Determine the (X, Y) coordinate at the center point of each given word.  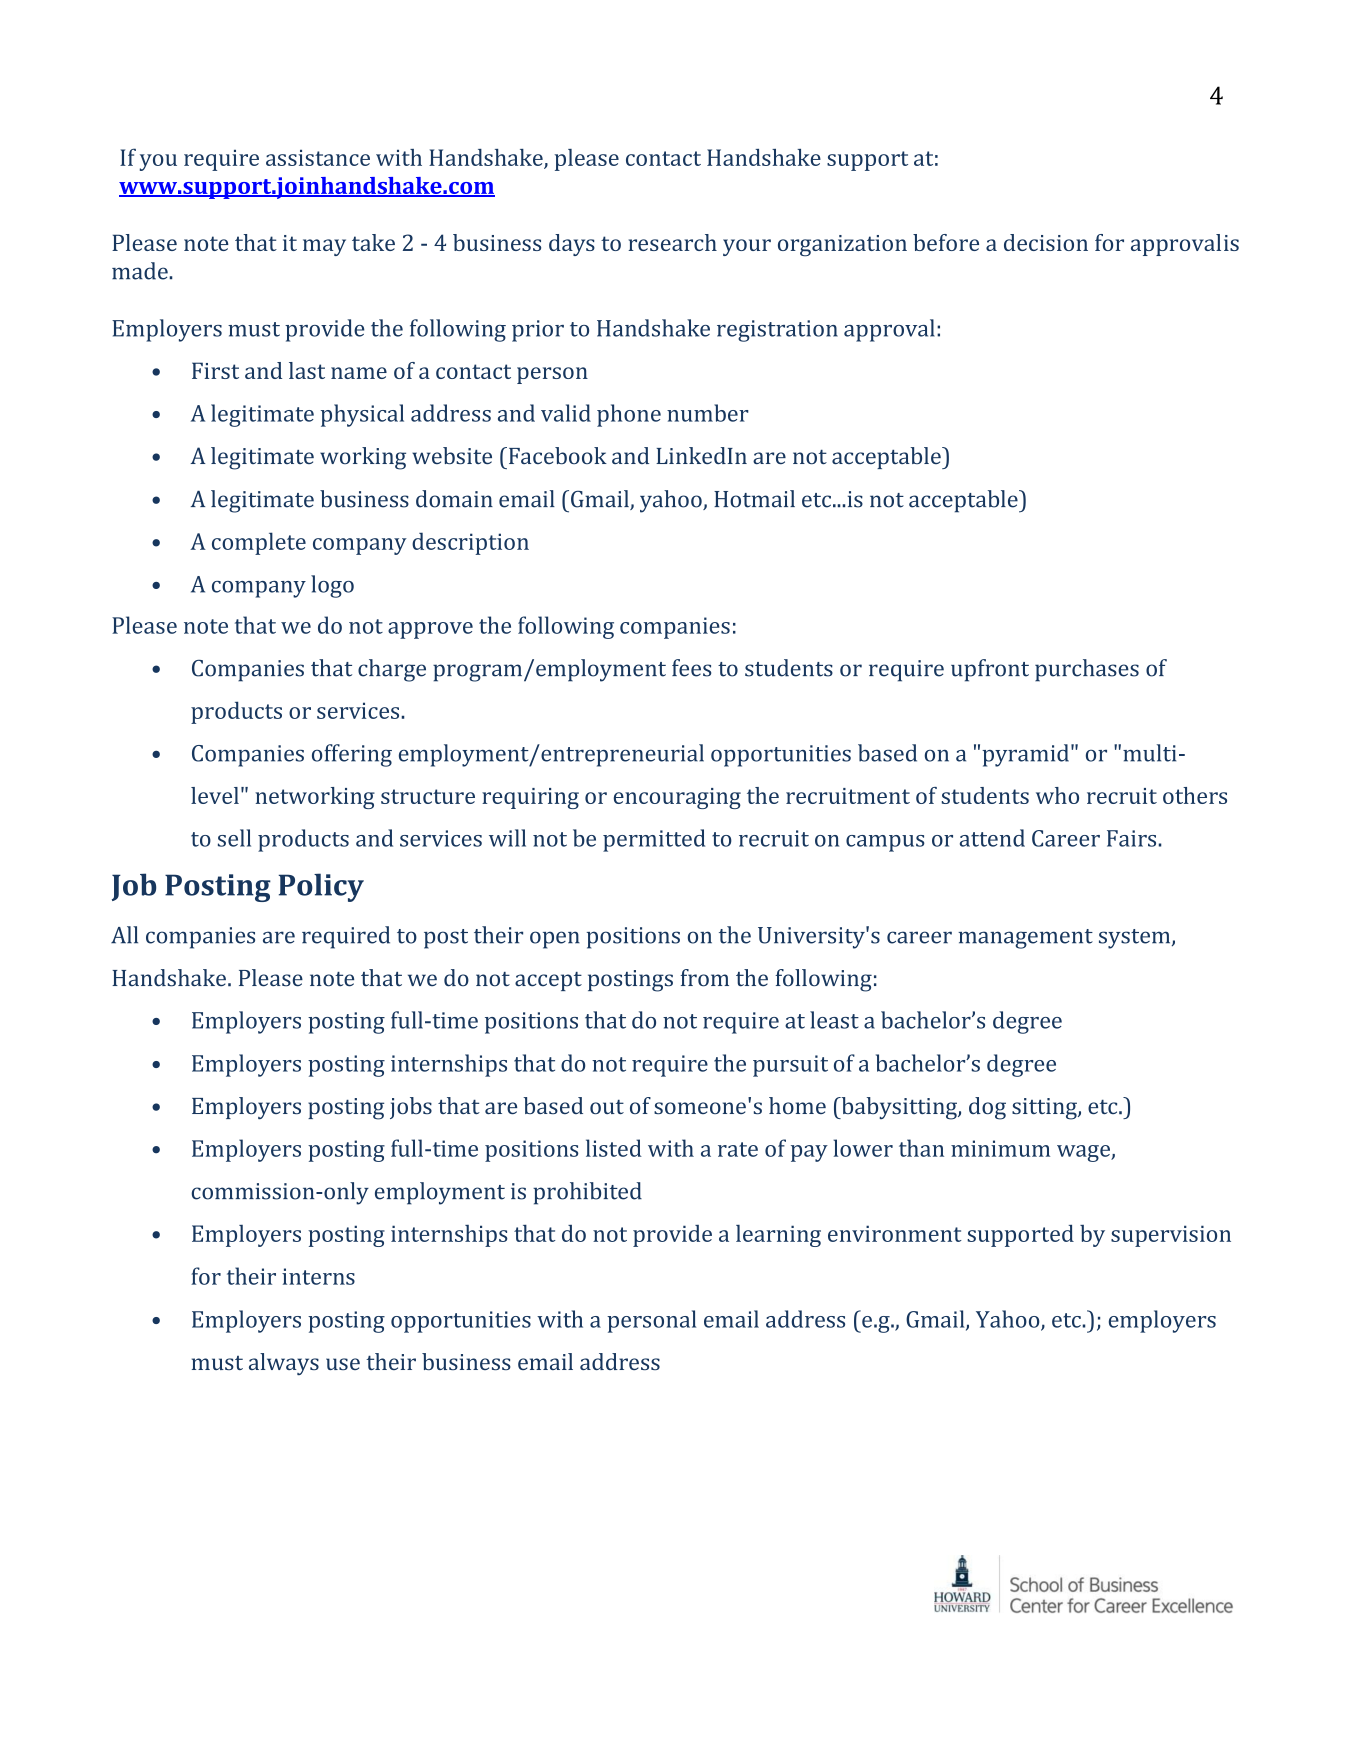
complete (259, 543)
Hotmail (754, 499)
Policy (321, 887)
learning (778, 1236)
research (672, 242)
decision (1046, 242)
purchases (1087, 670)
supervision (1171, 1236)
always (284, 1364)
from (704, 978)
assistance (318, 158)
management (1025, 939)
